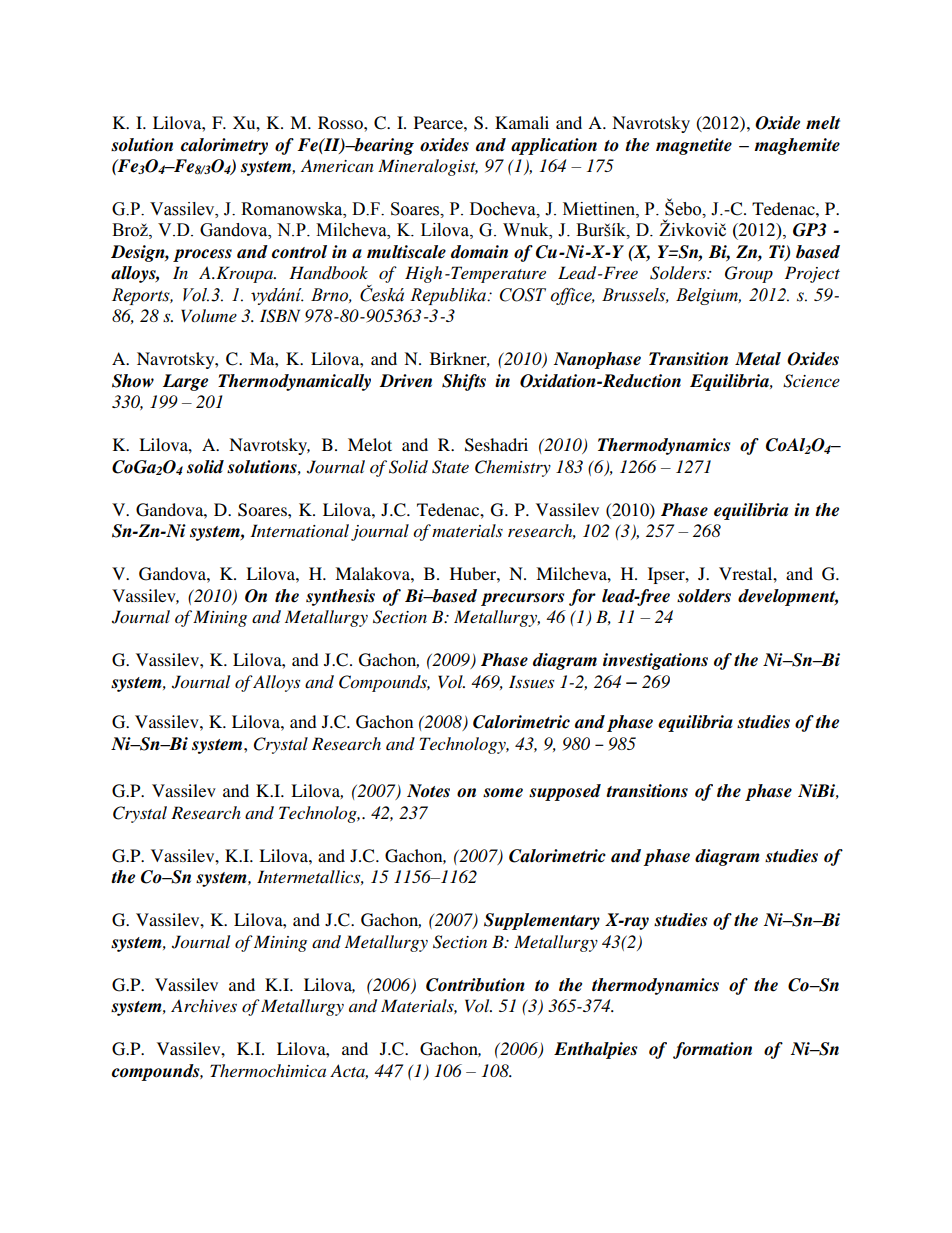 The width and height of the screenshot is (952, 1233). Describe the element at coordinates (185, 382) in the screenshot. I see `Large` at that location.
